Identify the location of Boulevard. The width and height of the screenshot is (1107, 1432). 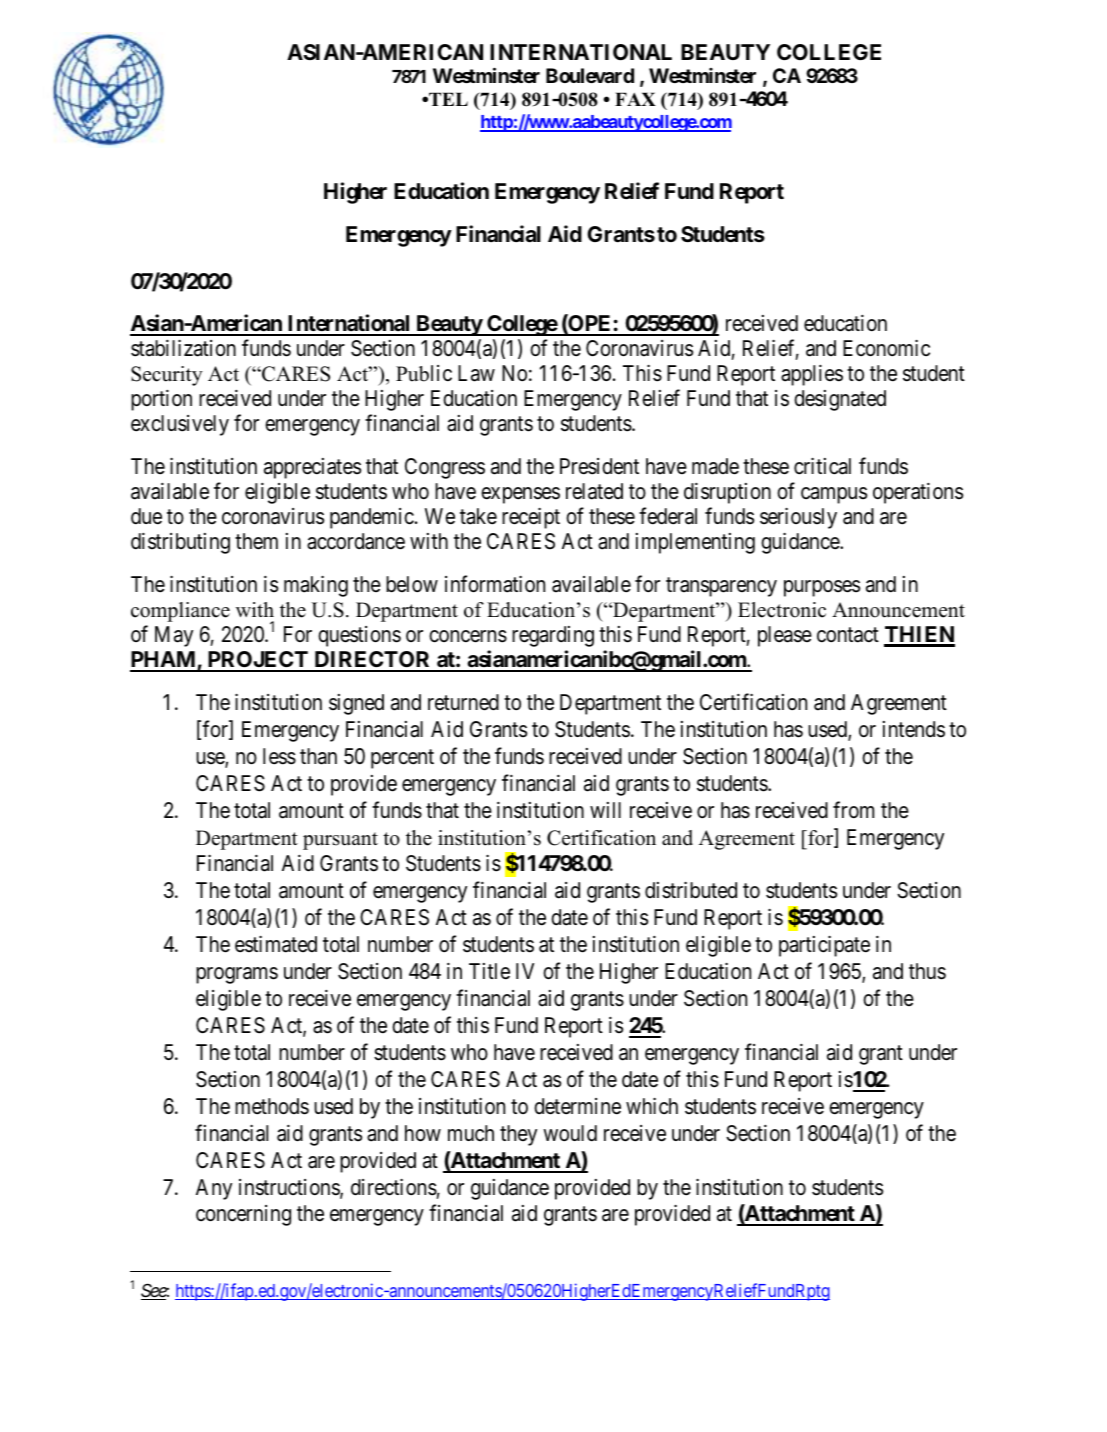
(590, 75).
